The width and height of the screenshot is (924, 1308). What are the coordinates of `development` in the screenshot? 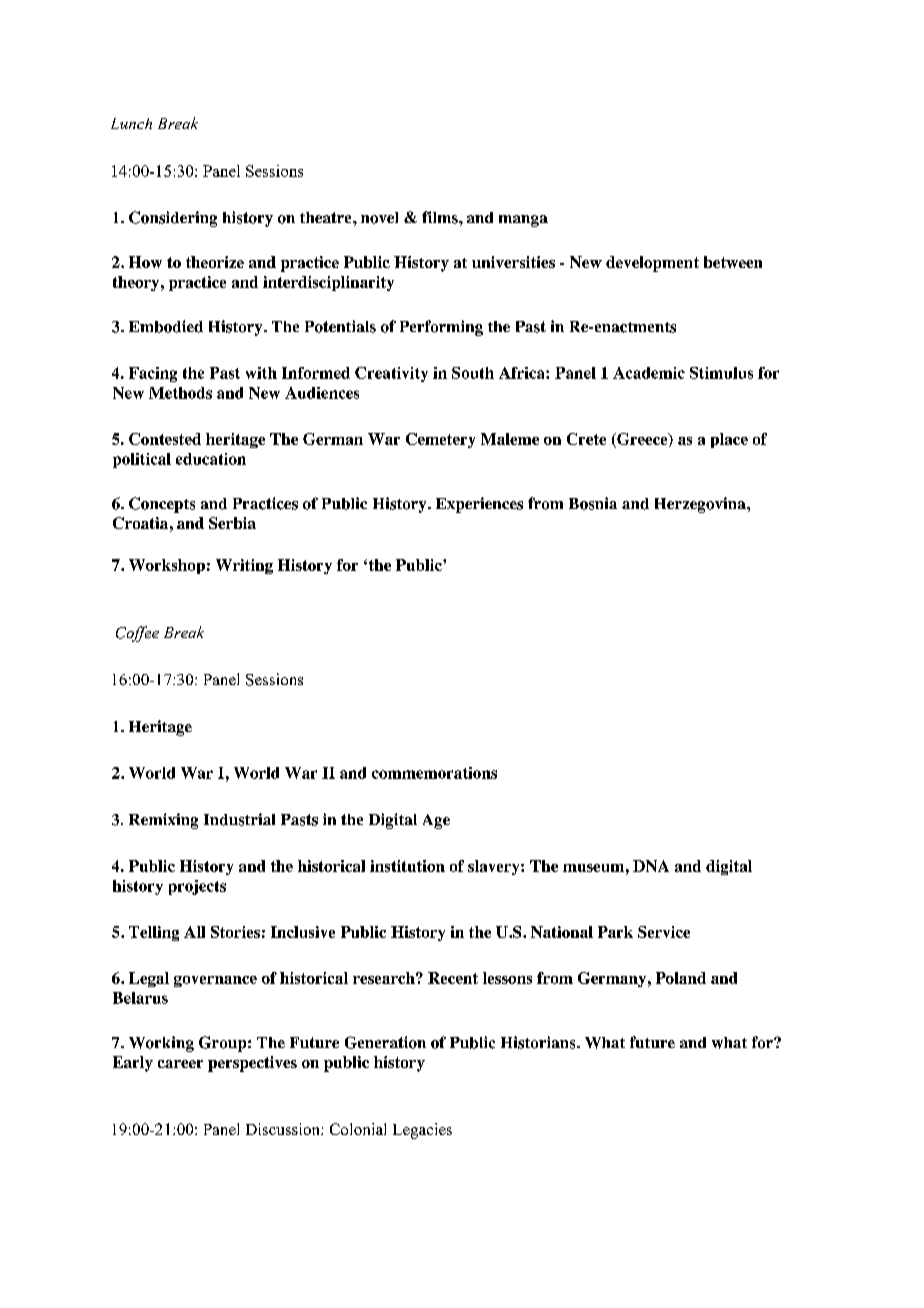 It's located at (652, 264).
